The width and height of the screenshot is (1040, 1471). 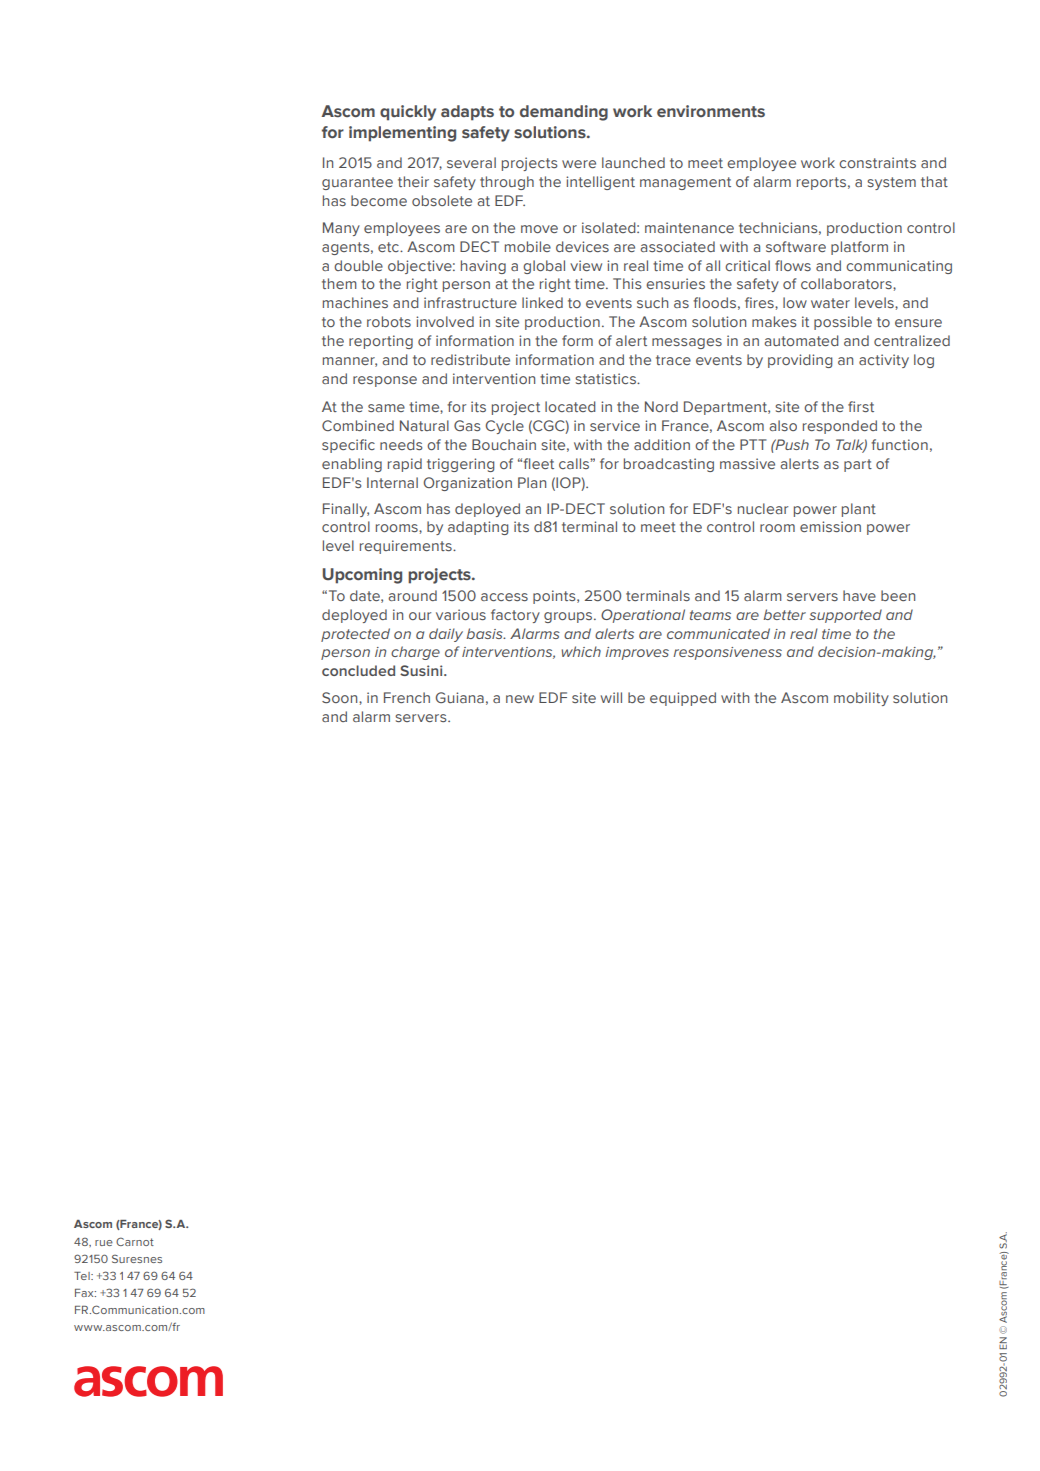 What do you see at coordinates (877, 162) in the screenshot?
I see `constraints` at bounding box center [877, 162].
